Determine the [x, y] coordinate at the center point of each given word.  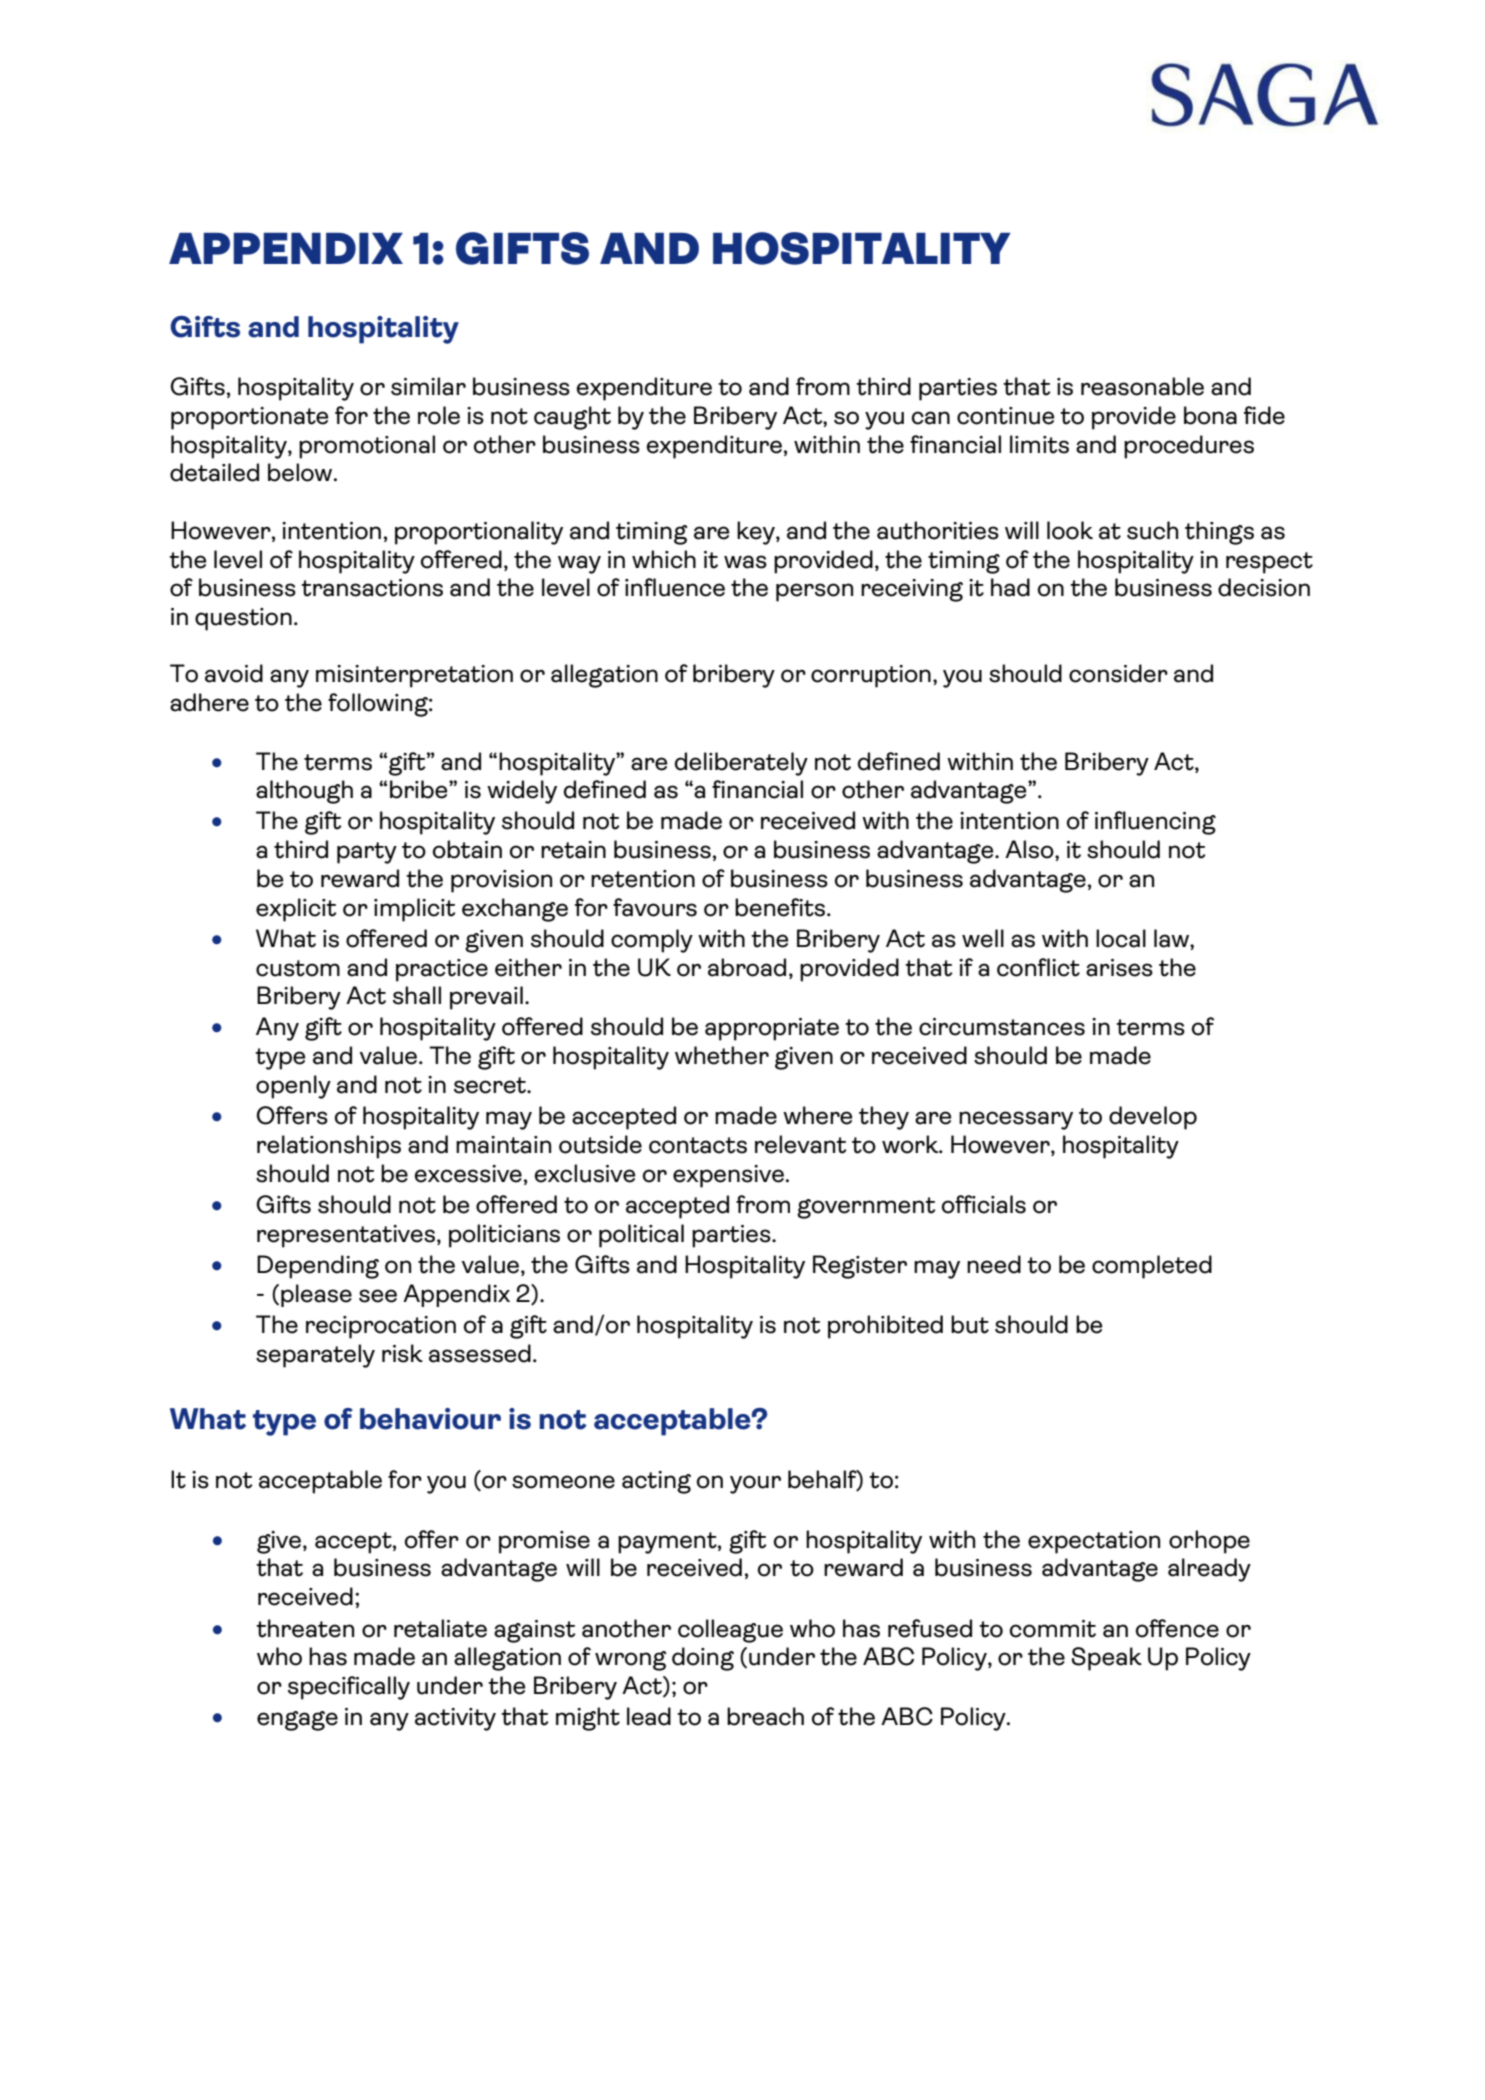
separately [315, 1356]
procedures [1189, 447]
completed [1152, 1267]
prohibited [885, 1327]
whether [722, 1055]
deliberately [741, 764]
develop [1153, 1118]
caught [572, 418]
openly [293, 1087]
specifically [349, 1688]
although [304, 792]
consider [1118, 673]
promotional [367, 447]
